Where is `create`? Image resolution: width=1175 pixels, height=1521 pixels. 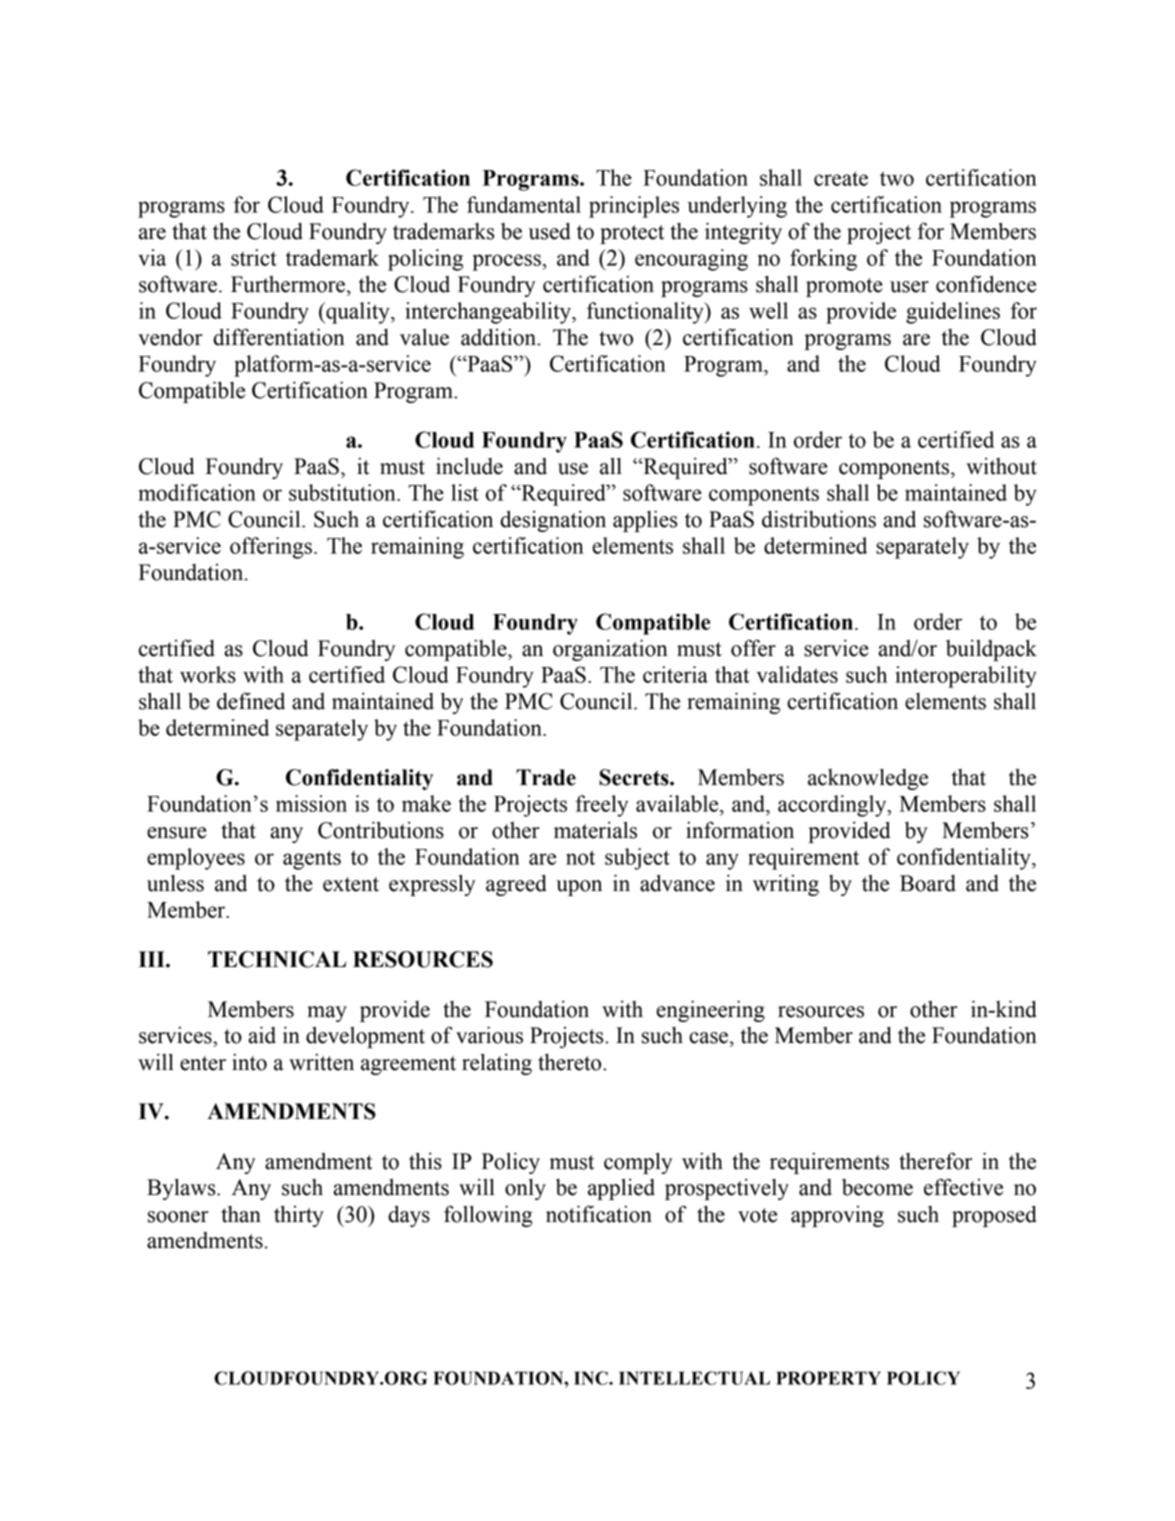 create is located at coordinates (841, 178).
